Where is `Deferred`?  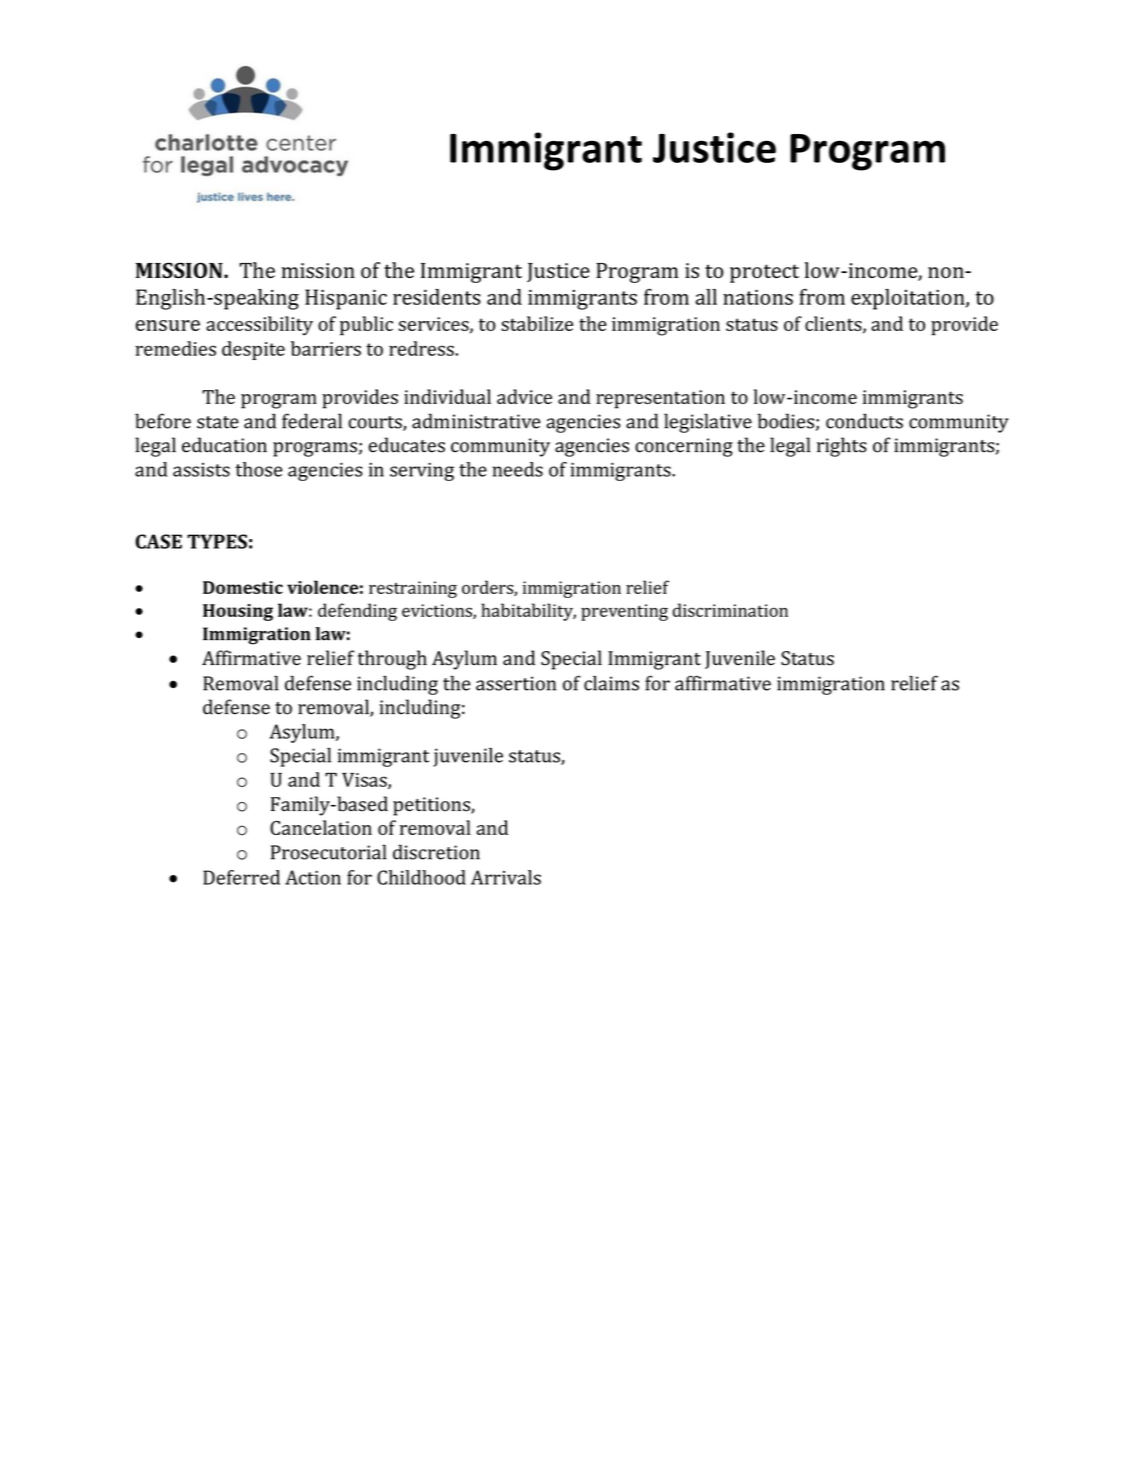 Deferred is located at coordinates (241, 877).
